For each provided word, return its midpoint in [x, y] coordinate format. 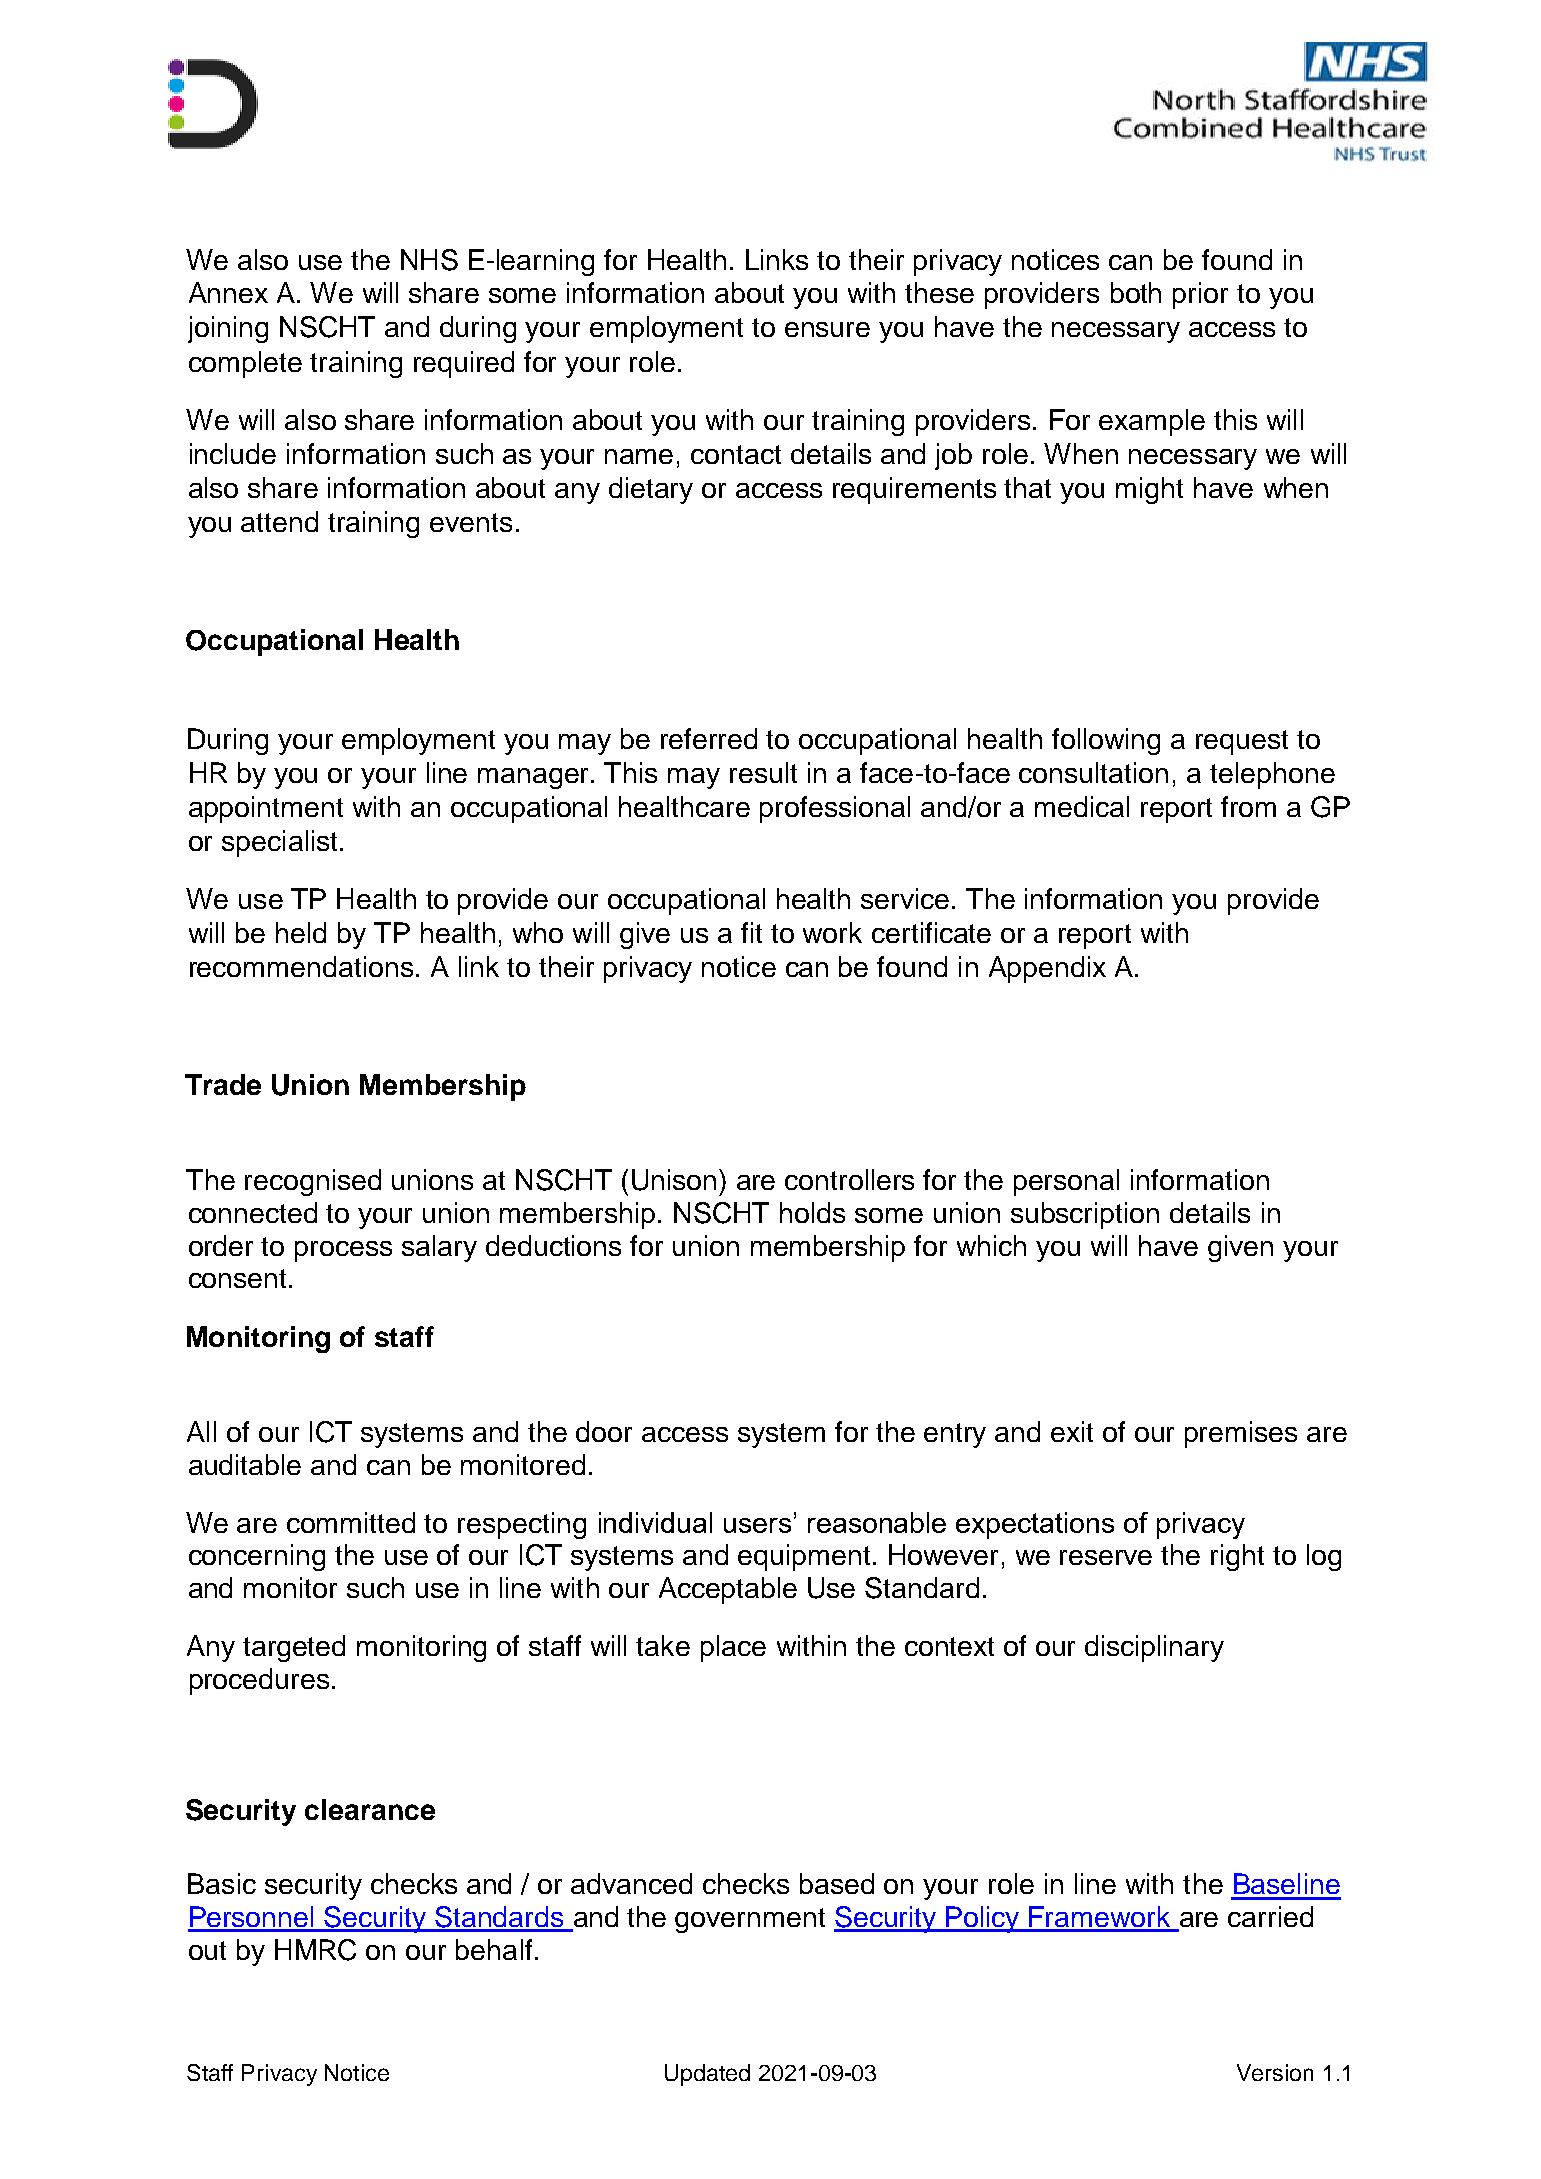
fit [751, 932]
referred [709, 738]
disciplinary [1154, 1648]
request [1242, 742]
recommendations [301, 966]
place [733, 1648]
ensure [827, 329]
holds [812, 1212]
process [343, 1251]
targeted [294, 1648]
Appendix [1047, 969]
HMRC [315, 1950]
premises [1241, 1434]
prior [1200, 295]
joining [228, 329]
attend [279, 521]
